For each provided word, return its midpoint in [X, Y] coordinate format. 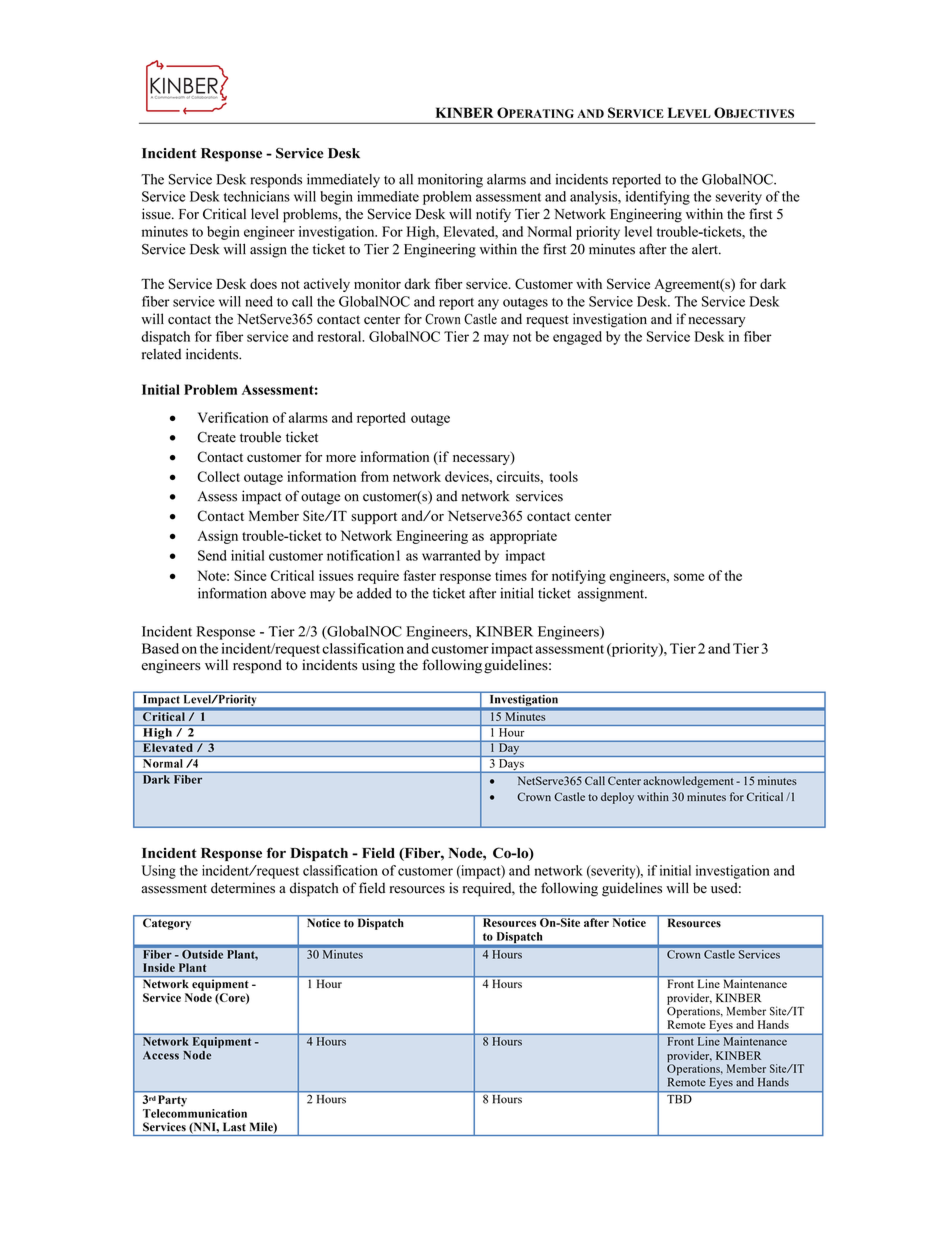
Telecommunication [195, 1113]
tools [563, 476]
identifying [658, 198]
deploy [617, 798]
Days [511, 766]
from [375, 476]
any [488, 304]
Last [234, 1126]
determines [243, 888]
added [374, 593]
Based [160, 648]
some [689, 577]
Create [216, 437]
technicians [257, 196]
